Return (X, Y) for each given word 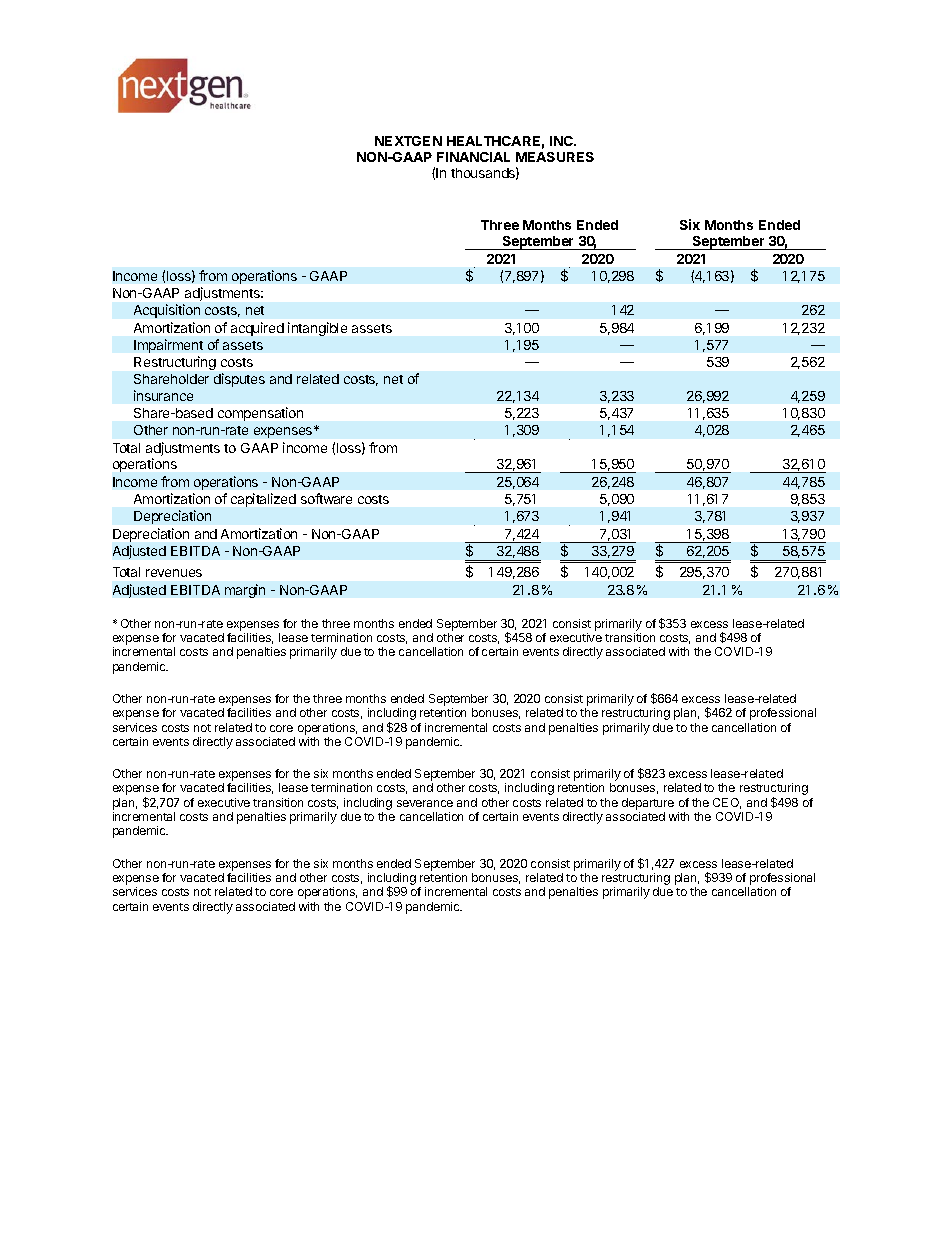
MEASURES (555, 157)
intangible (317, 329)
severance (425, 803)
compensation (260, 414)
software (326, 498)
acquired (257, 329)
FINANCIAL (473, 157)
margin (245, 591)
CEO (727, 803)
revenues (174, 573)
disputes (239, 380)
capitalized (263, 500)
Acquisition (167, 311)
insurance (163, 395)
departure (648, 804)
